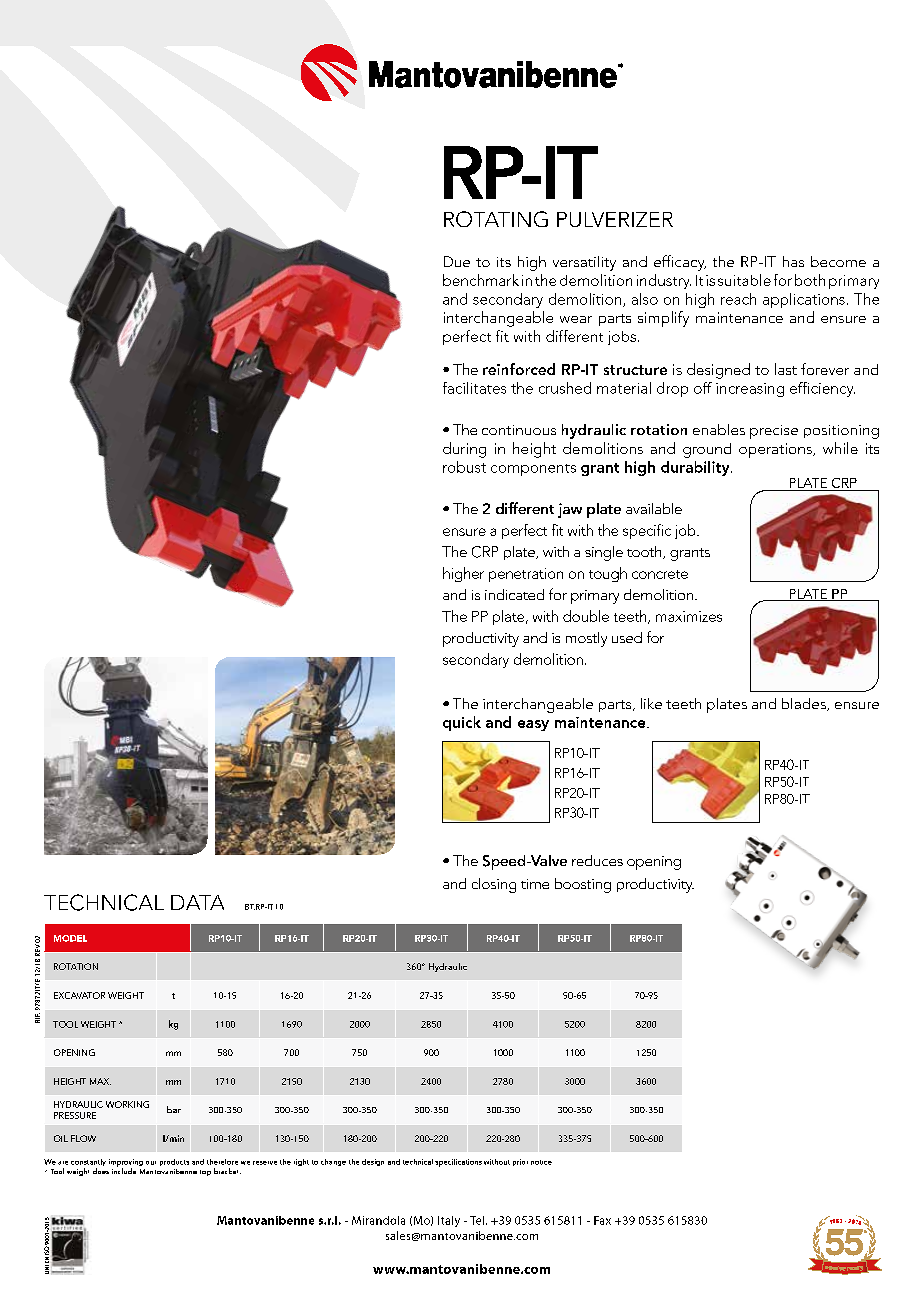 Image resolution: width=924 pixels, height=1308 pixels. What do you see at coordinates (457, 261) in the document?
I see `Due` at bounding box center [457, 261].
